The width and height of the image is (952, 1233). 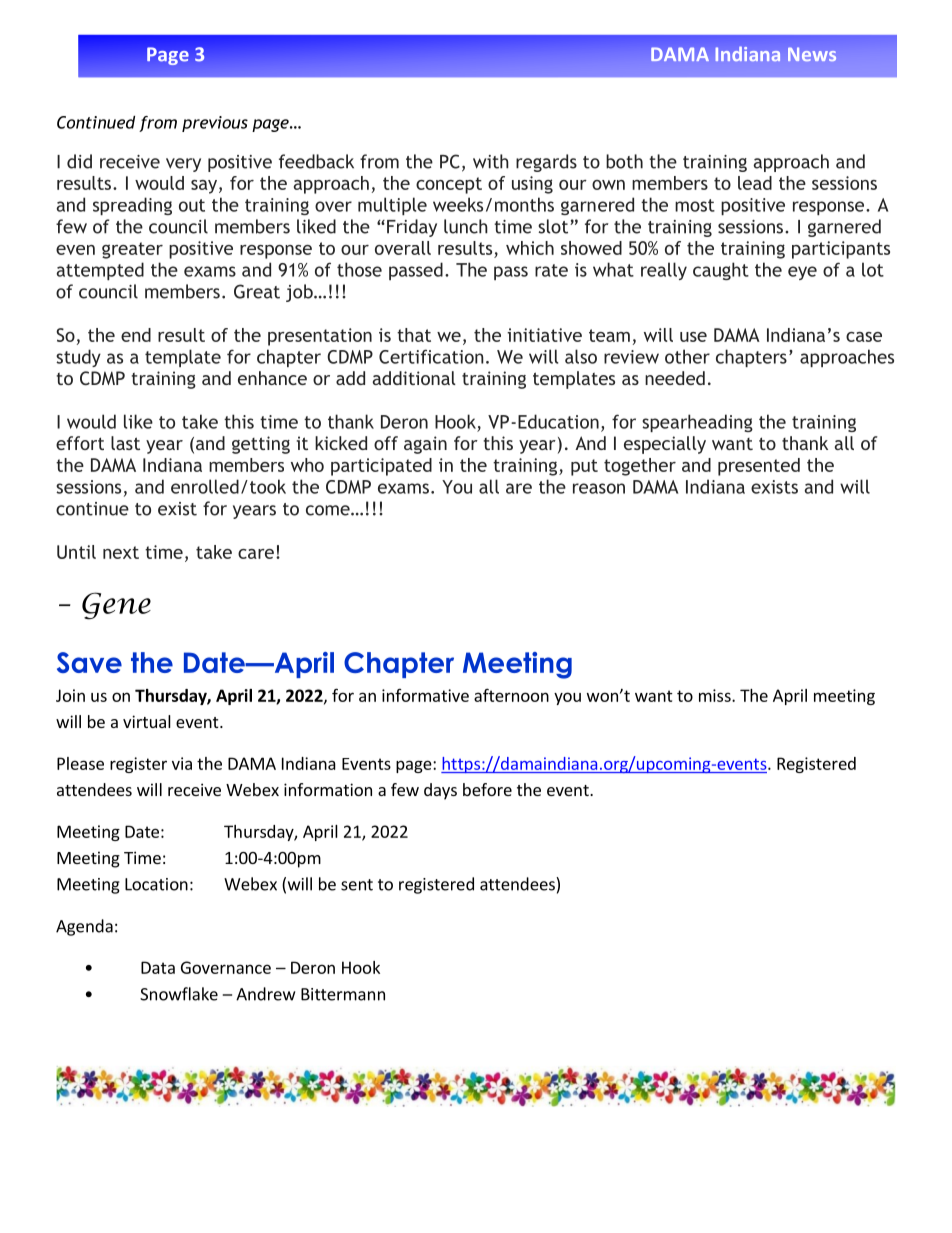 I want to click on News, so click(x=812, y=54).
